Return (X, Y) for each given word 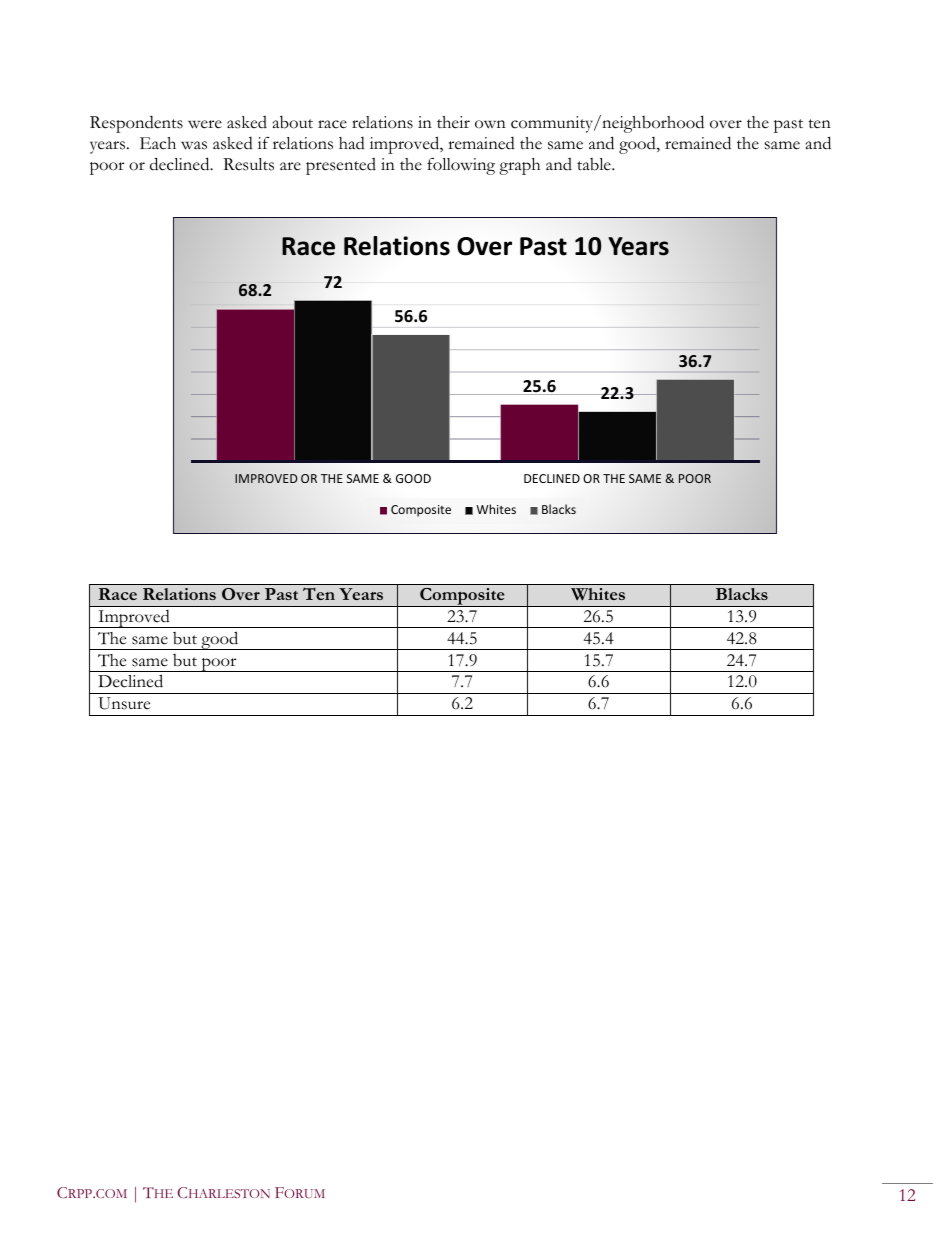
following (461, 166)
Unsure (124, 703)
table (595, 164)
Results (248, 164)
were (205, 124)
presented (341, 166)
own (490, 124)
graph (519, 166)
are (290, 166)
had (352, 143)
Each (158, 143)
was (194, 145)
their (453, 122)
